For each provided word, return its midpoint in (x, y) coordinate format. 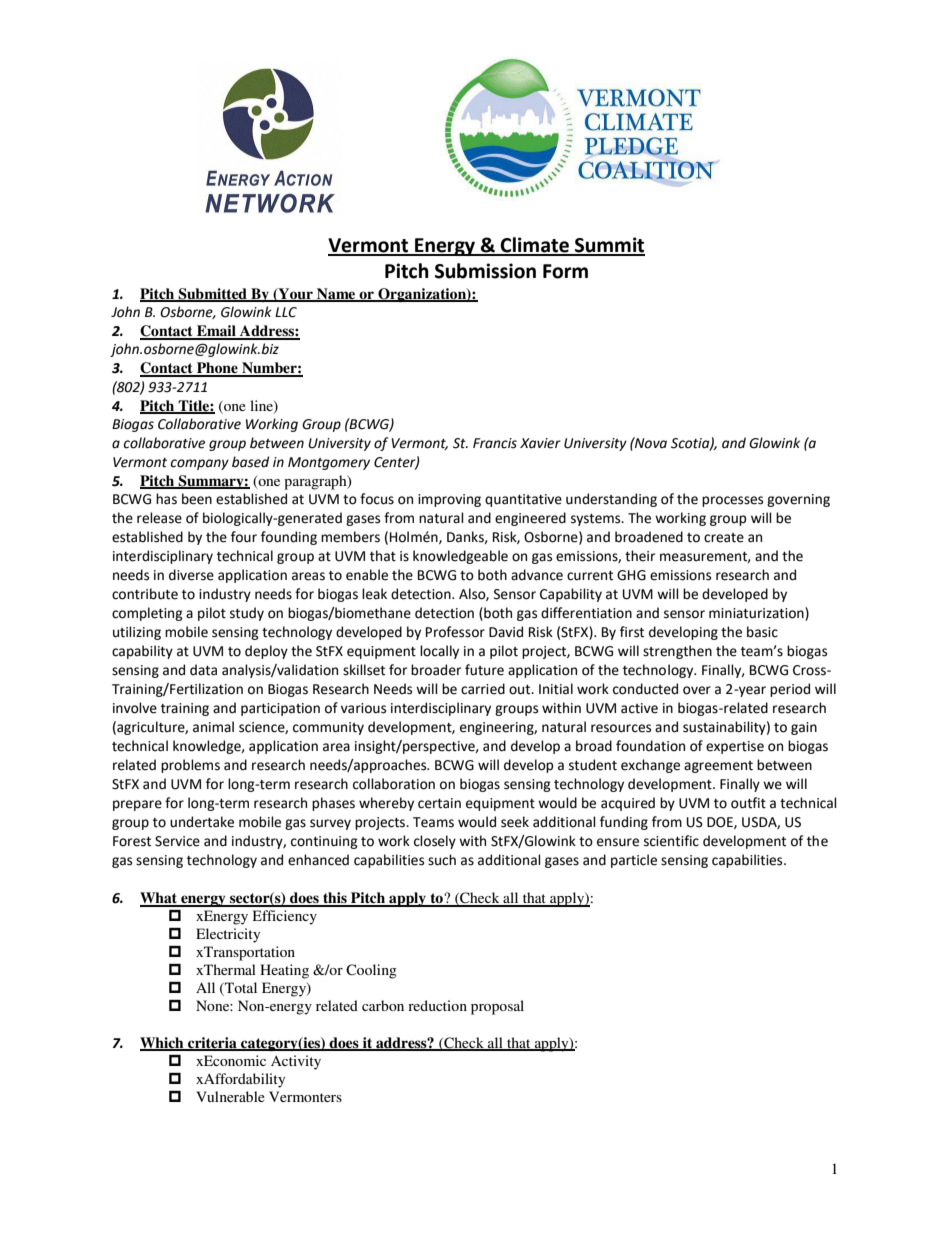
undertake (202, 822)
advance (537, 575)
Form (565, 271)
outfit (748, 803)
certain (439, 803)
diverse (191, 575)
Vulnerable (230, 1096)
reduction (437, 1005)
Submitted (213, 295)
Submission (485, 271)
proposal (497, 1007)
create (724, 538)
